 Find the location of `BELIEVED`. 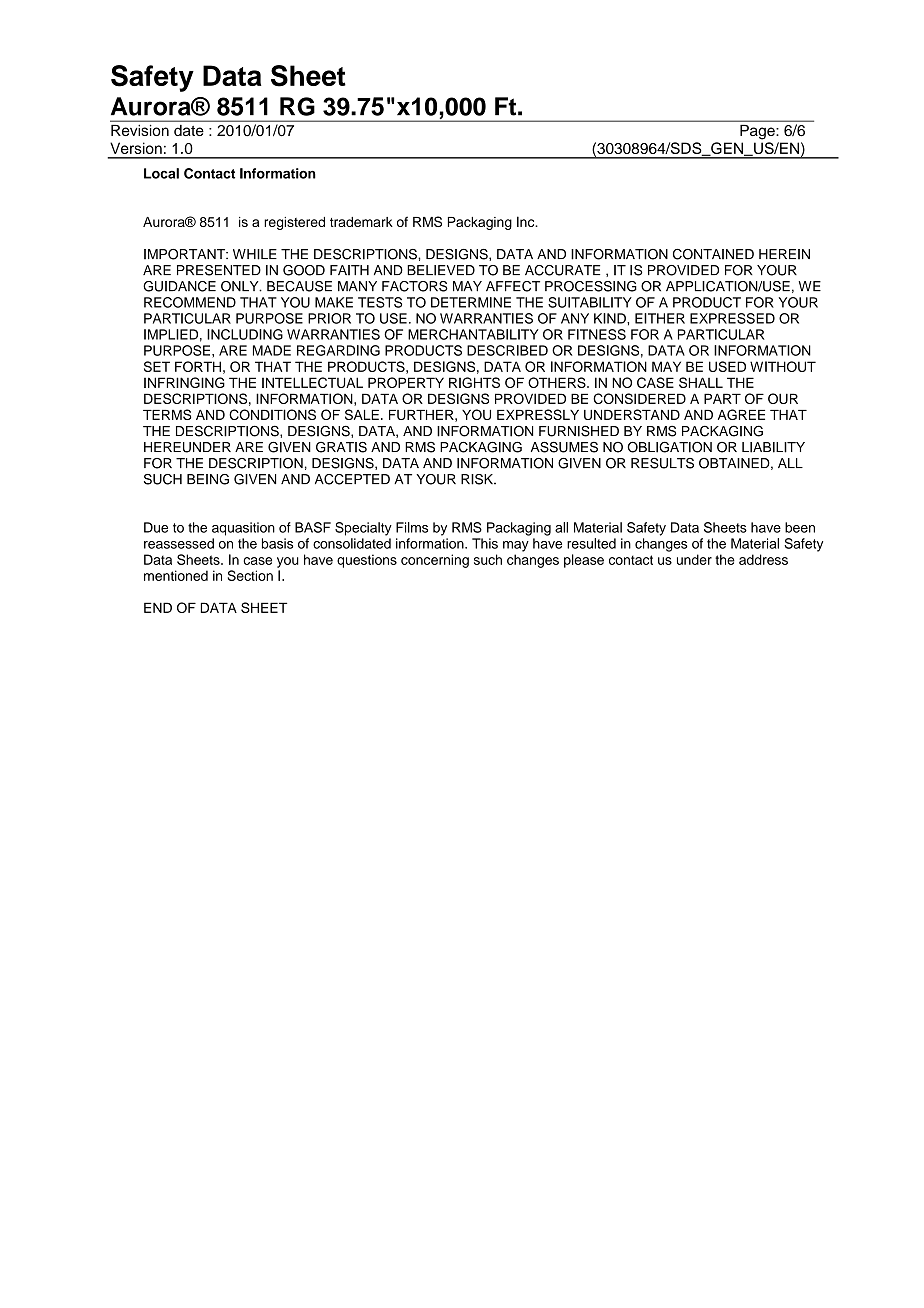

BELIEVED is located at coordinates (441, 270).
